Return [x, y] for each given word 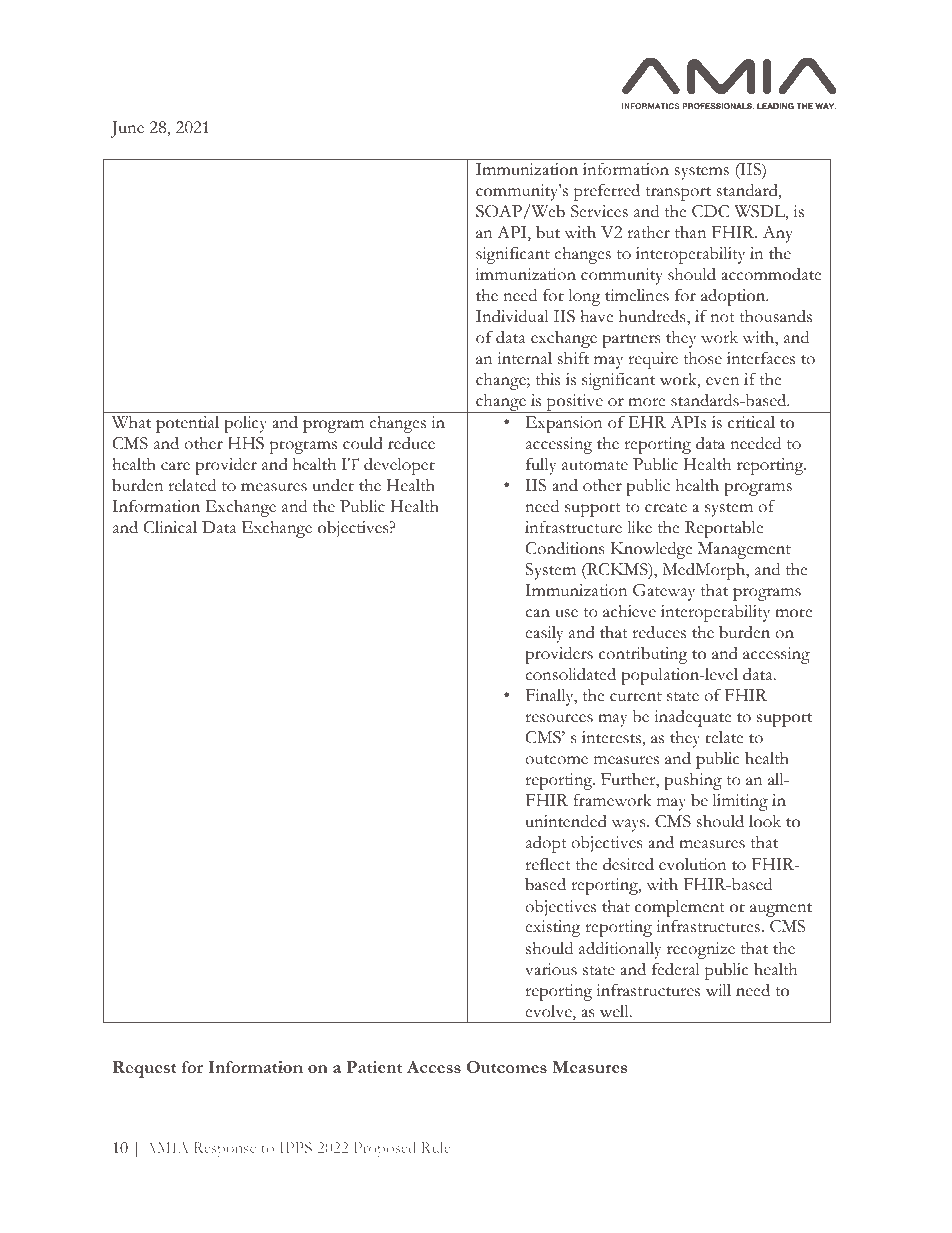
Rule [435, 1147]
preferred [607, 192]
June [127, 129]
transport [678, 194]
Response [225, 1150]
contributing [643, 655]
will [718, 990]
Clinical [170, 527]
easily [544, 634]
